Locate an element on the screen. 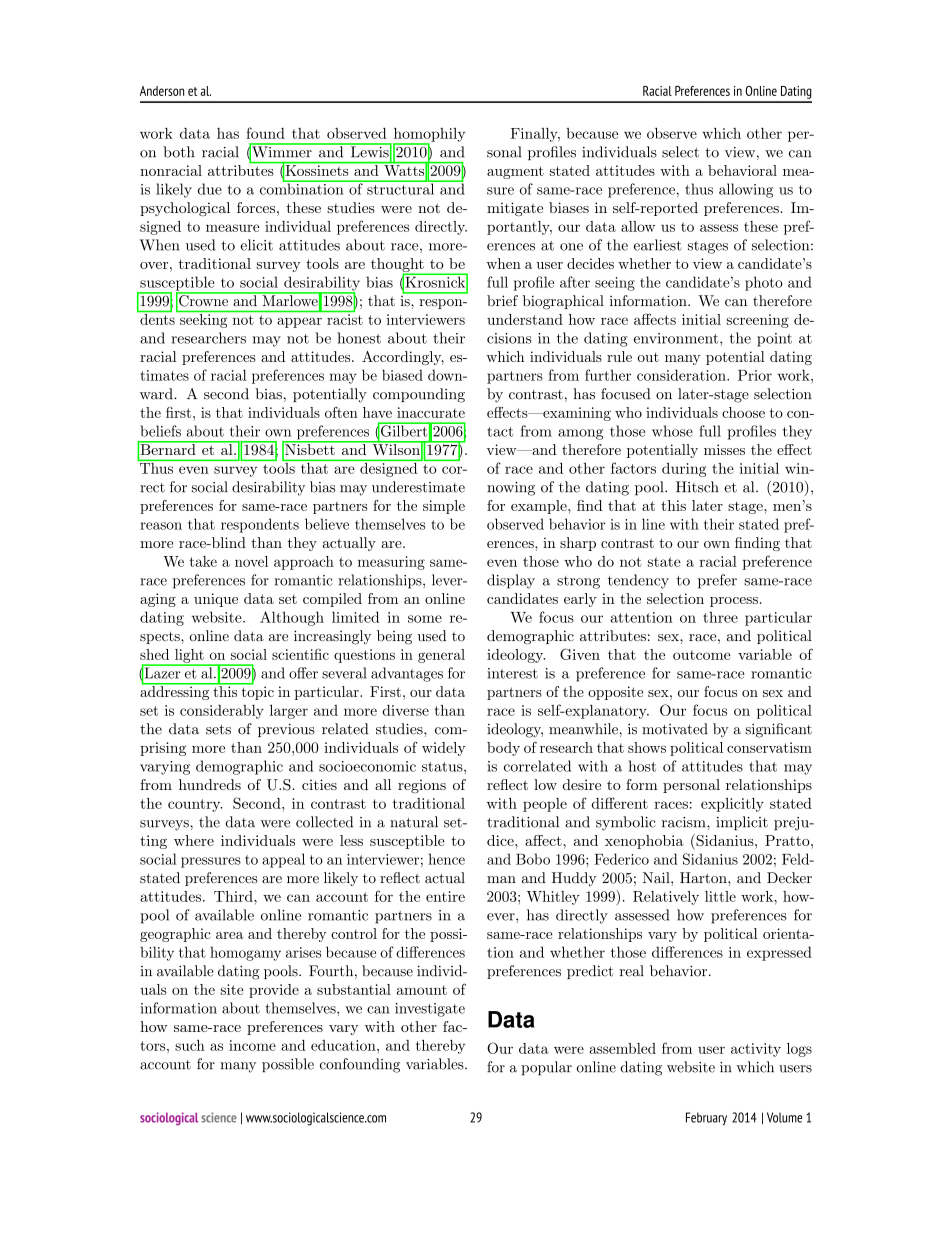 The width and height of the screenshot is (952, 1233). process is located at coordinates (734, 602).
